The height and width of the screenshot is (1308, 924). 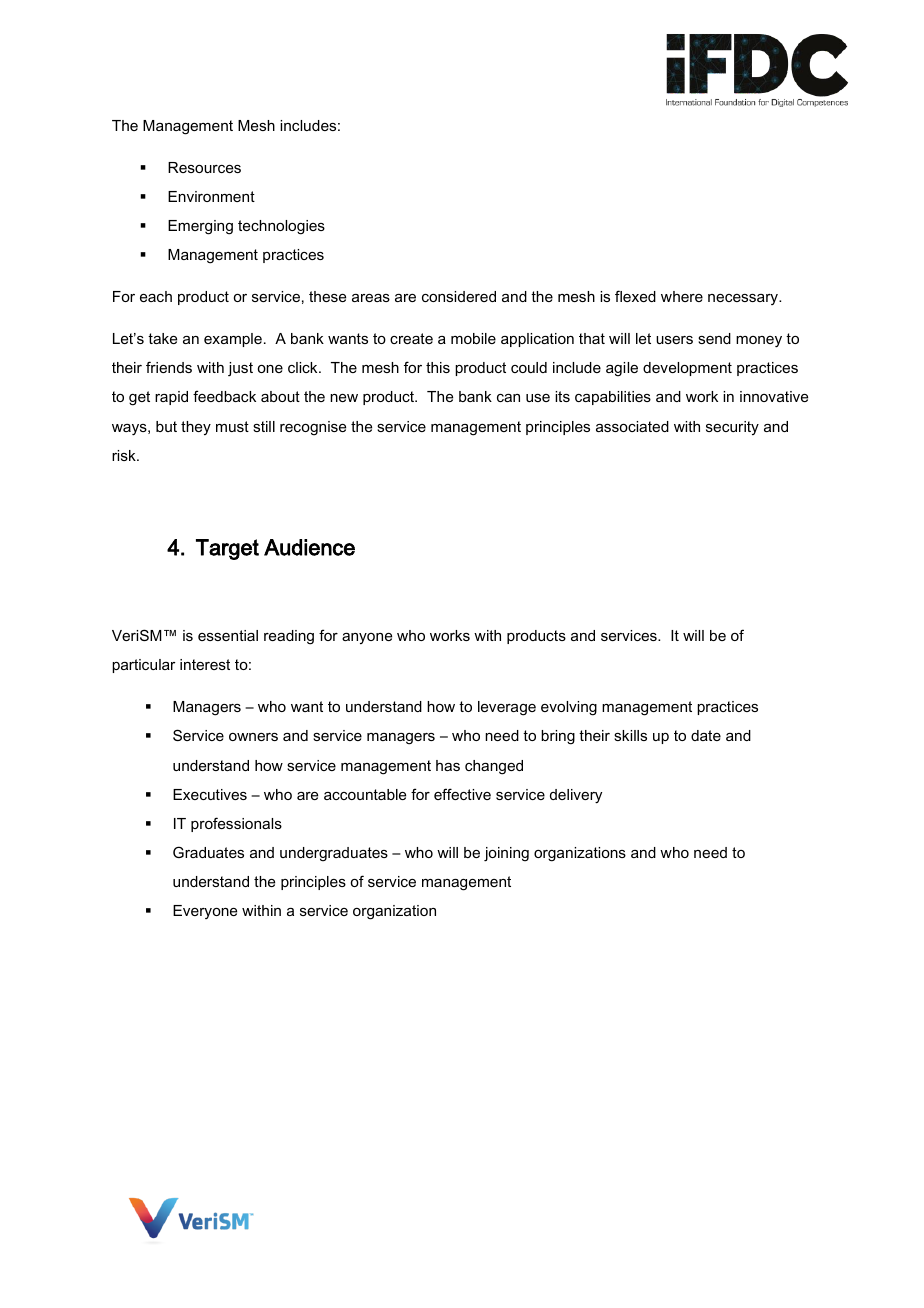 What do you see at coordinates (506, 854) in the screenshot?
I see `joining` at bounding box center [506, 854].
